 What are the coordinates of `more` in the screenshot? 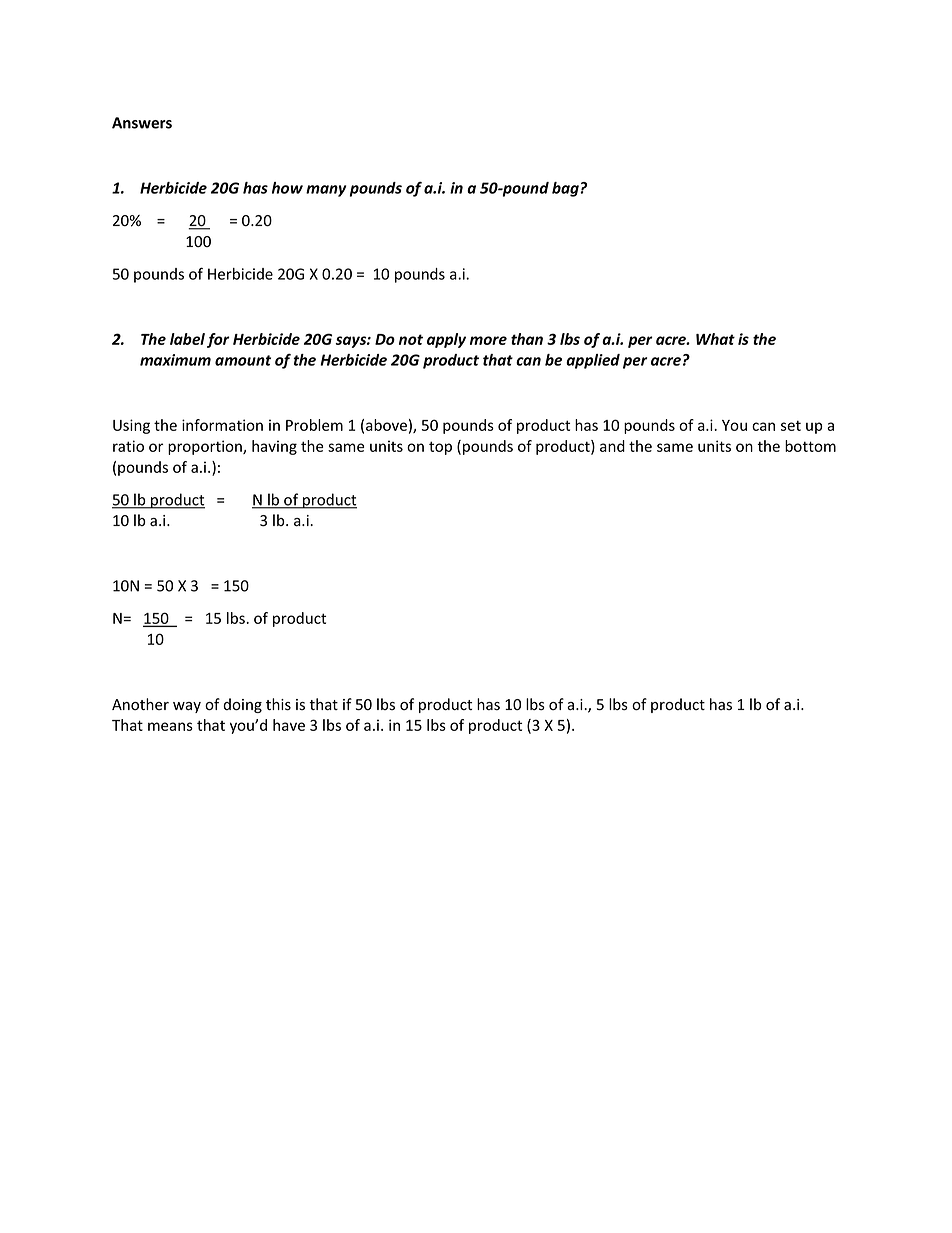 It's located at (488, 340).
